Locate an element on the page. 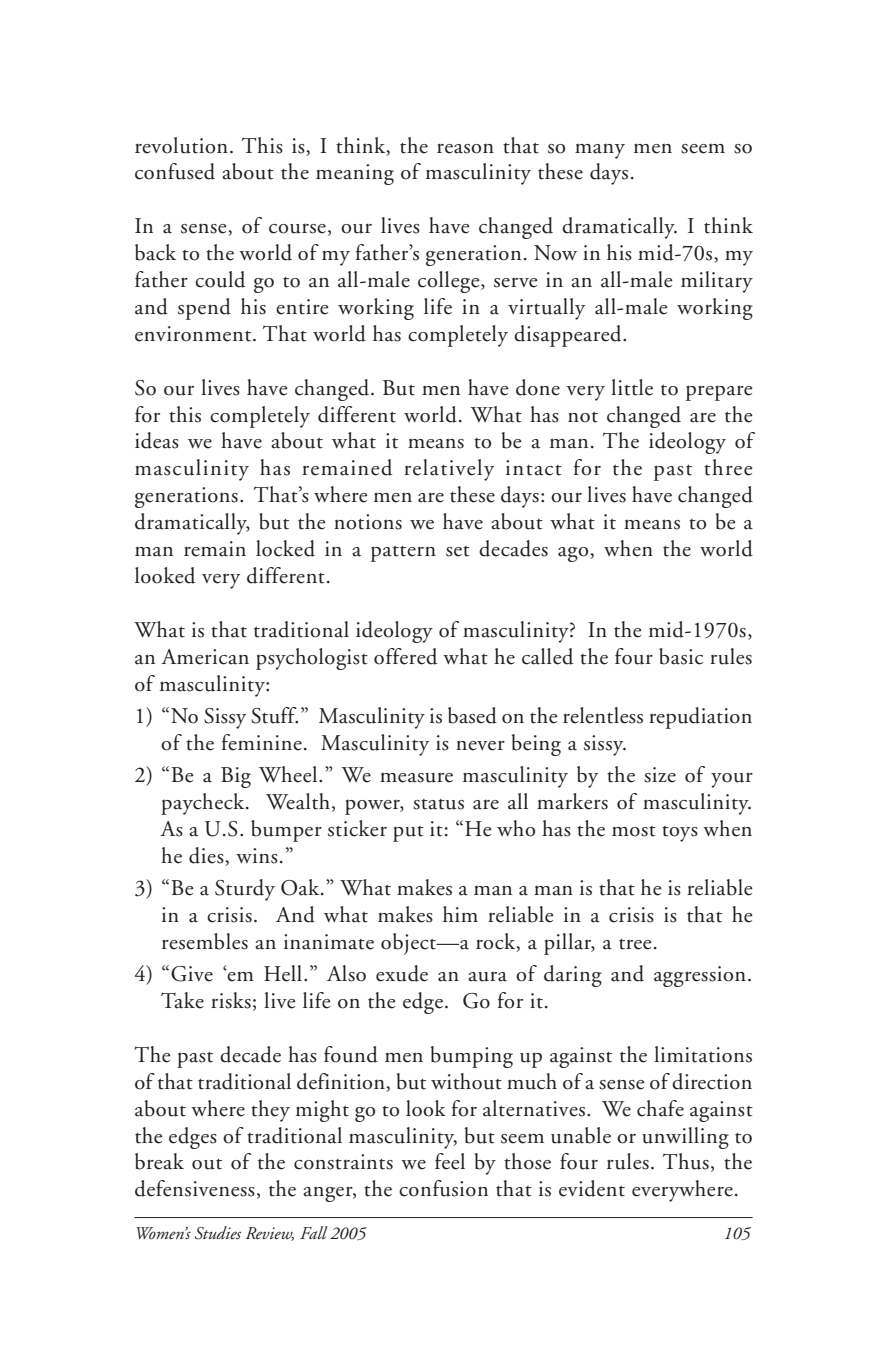 The image size is (887, 1372). put is located at coordinates (408, 834).
